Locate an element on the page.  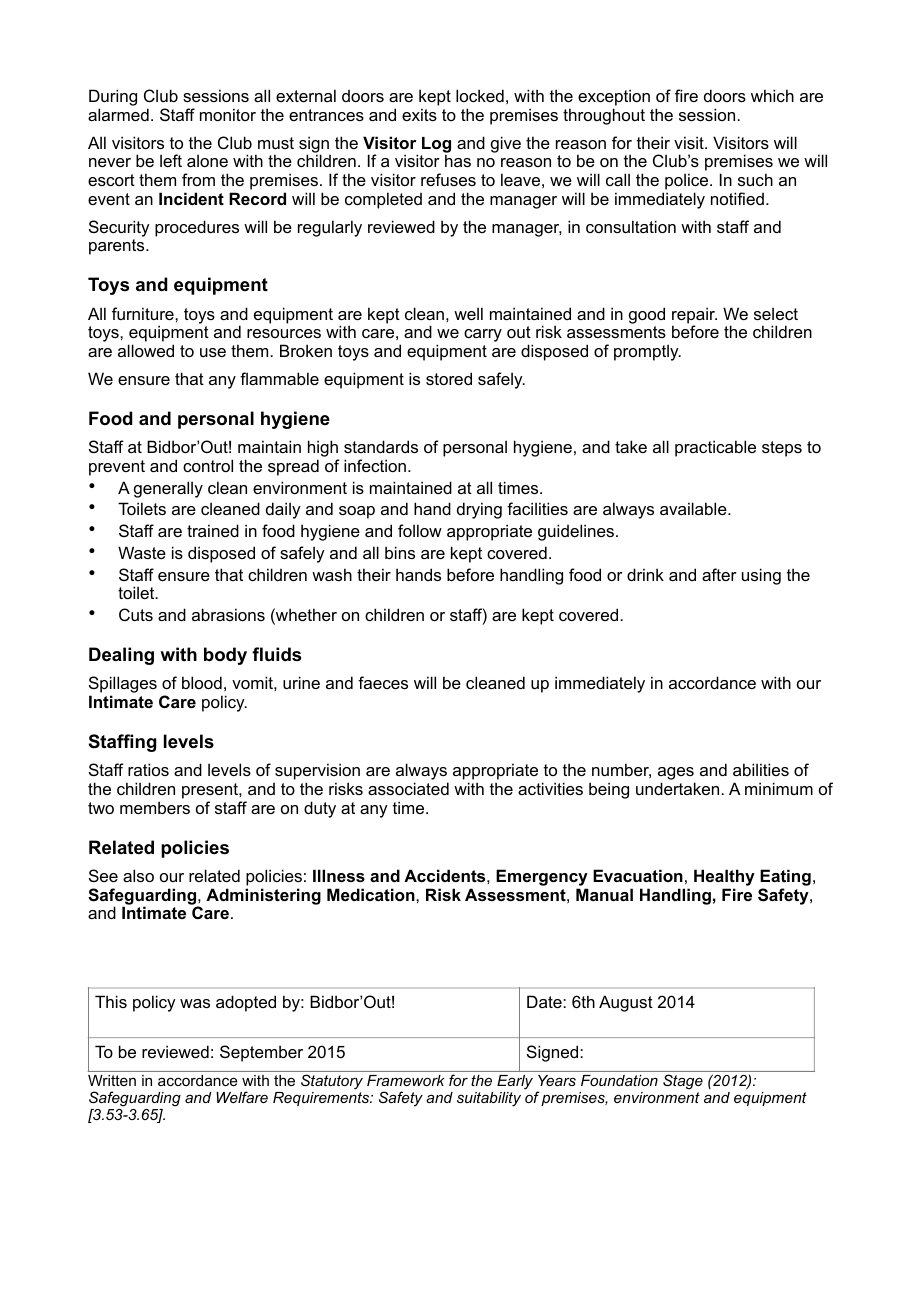
promptly is located at coordinates (647, 352).
